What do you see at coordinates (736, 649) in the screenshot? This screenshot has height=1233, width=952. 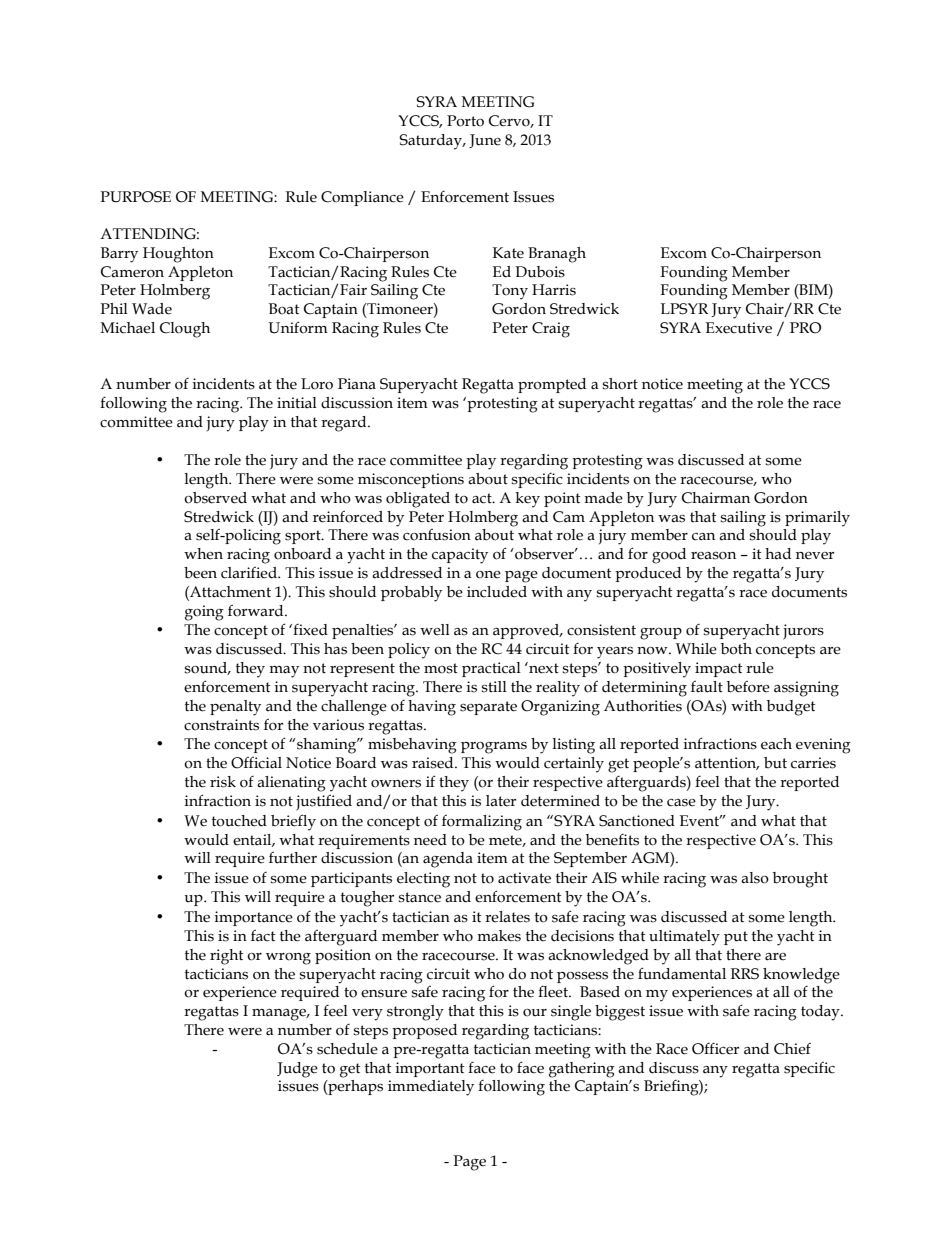 I see `both` at bounding box center [736, 649].
